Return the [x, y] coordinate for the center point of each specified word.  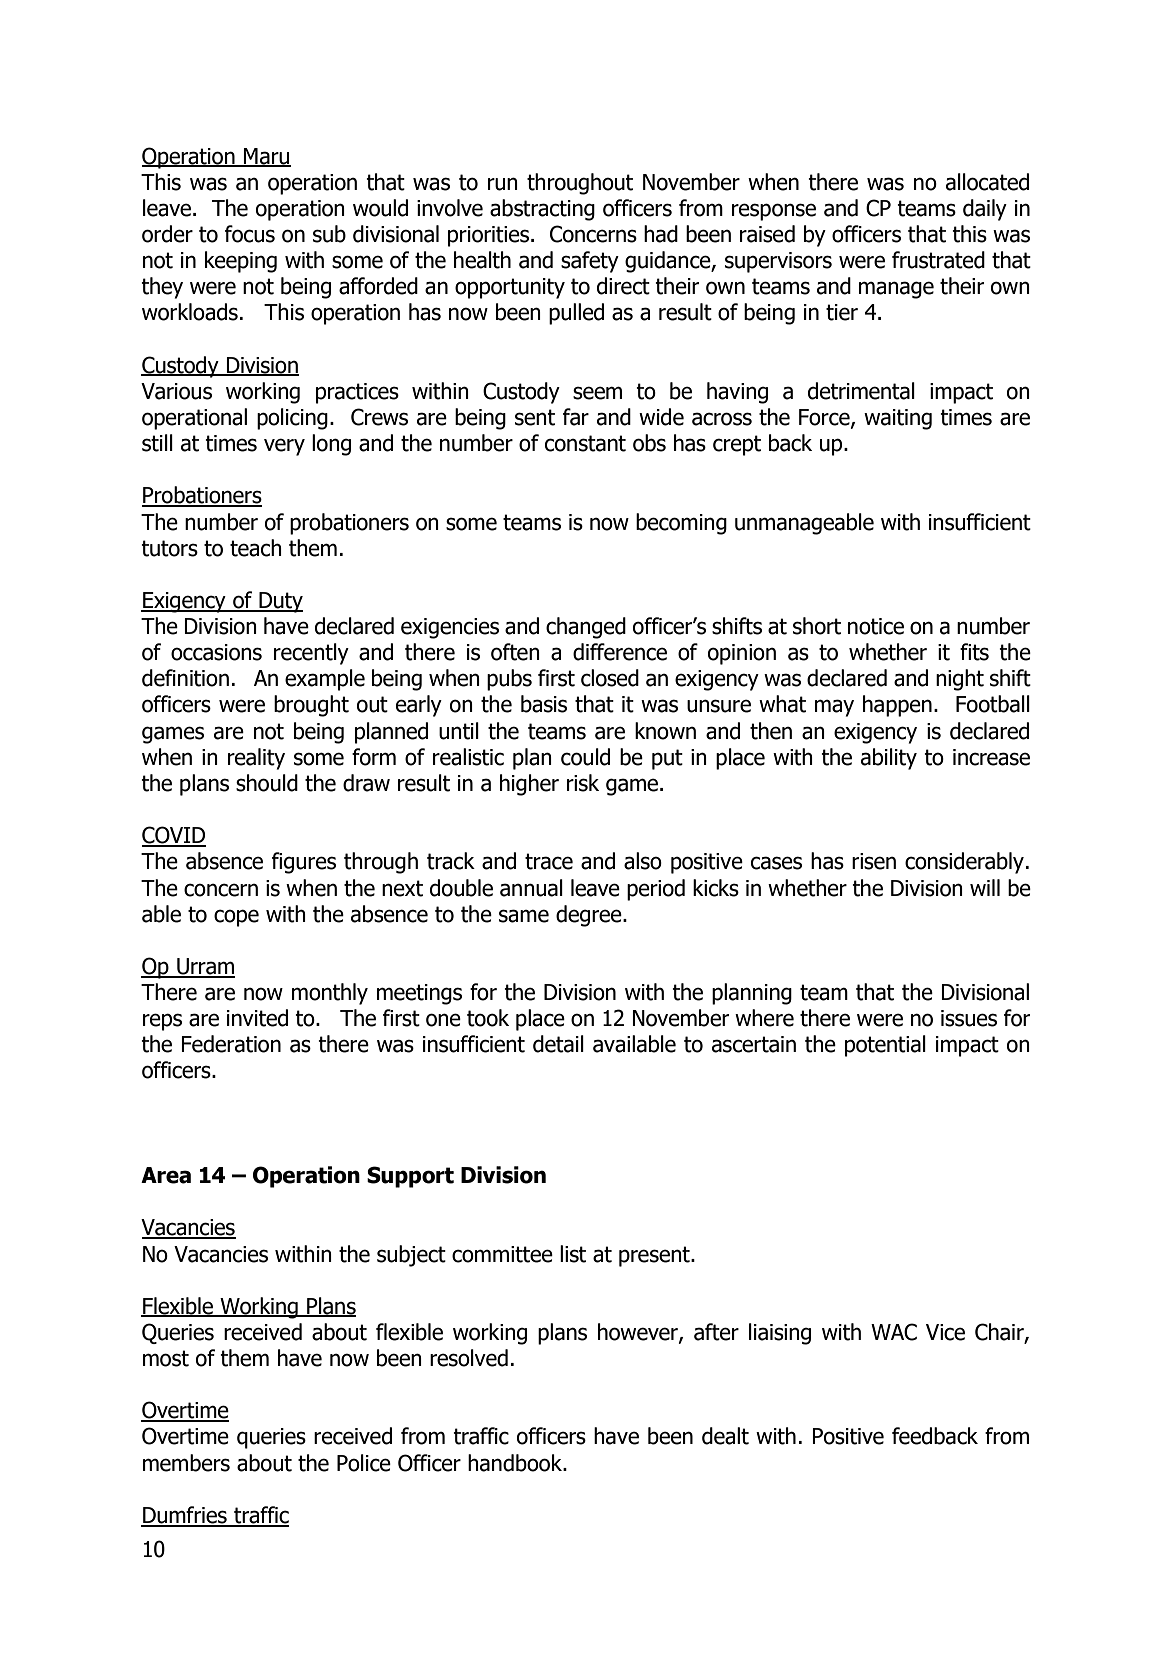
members [186, 1463]
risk [583, 783]
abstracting [542, 210]
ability [889, 759]
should [267, 783]
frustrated [938, 260]
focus [250, 234]
